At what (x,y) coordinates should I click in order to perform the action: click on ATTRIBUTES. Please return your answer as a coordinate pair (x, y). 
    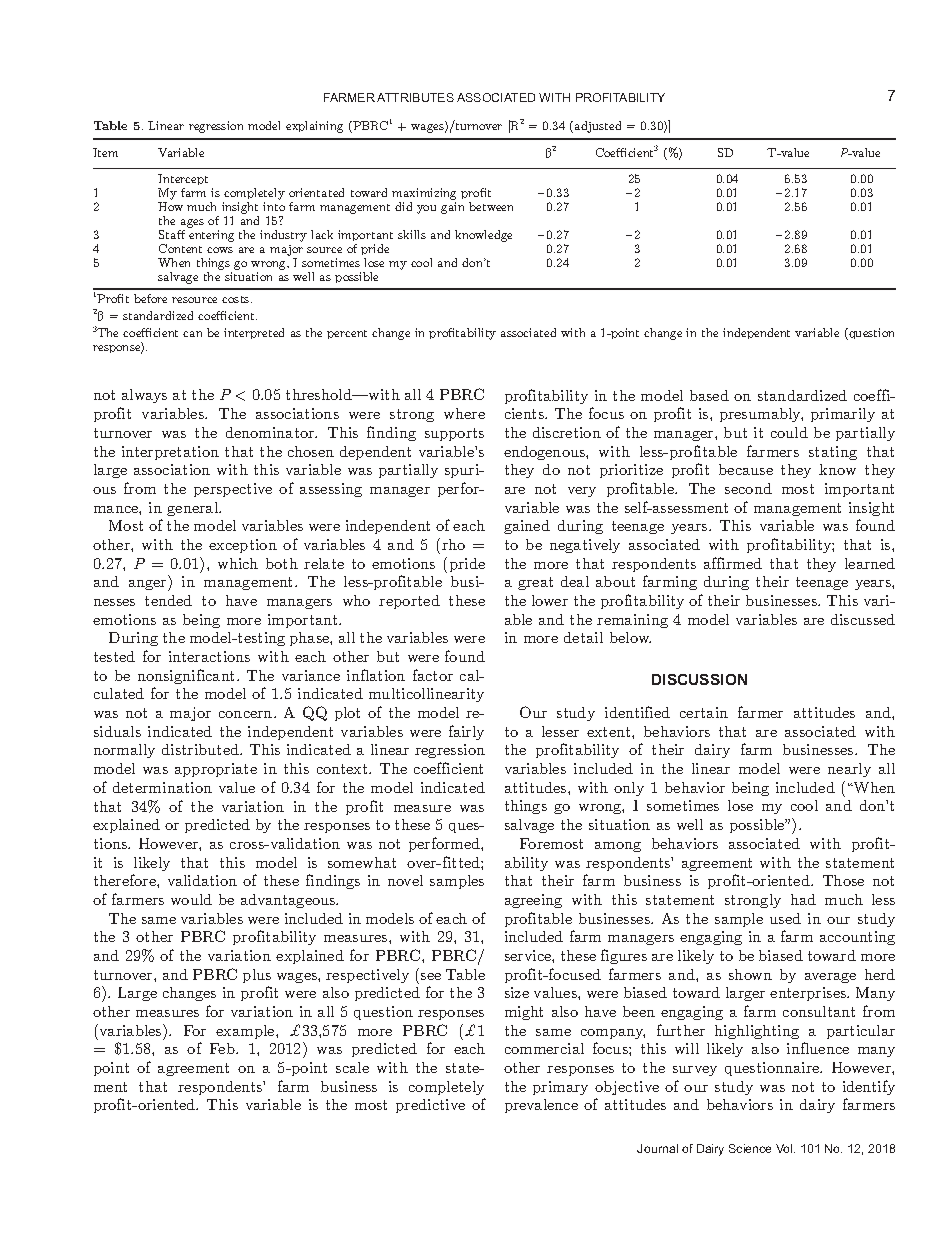
    Looking at the image, I should click on (415, 97).
